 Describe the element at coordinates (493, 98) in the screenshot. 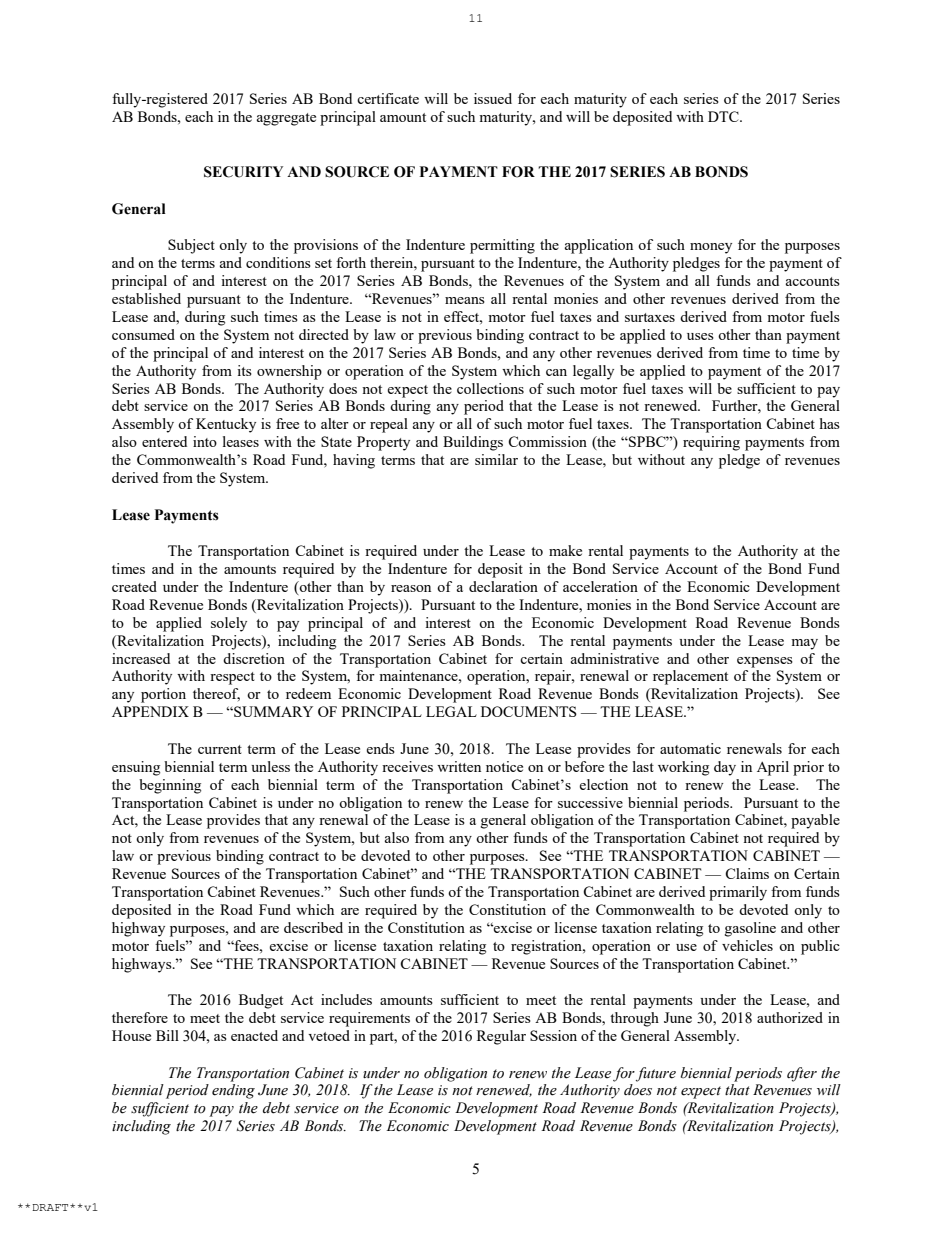

I see `issued` at that location.
